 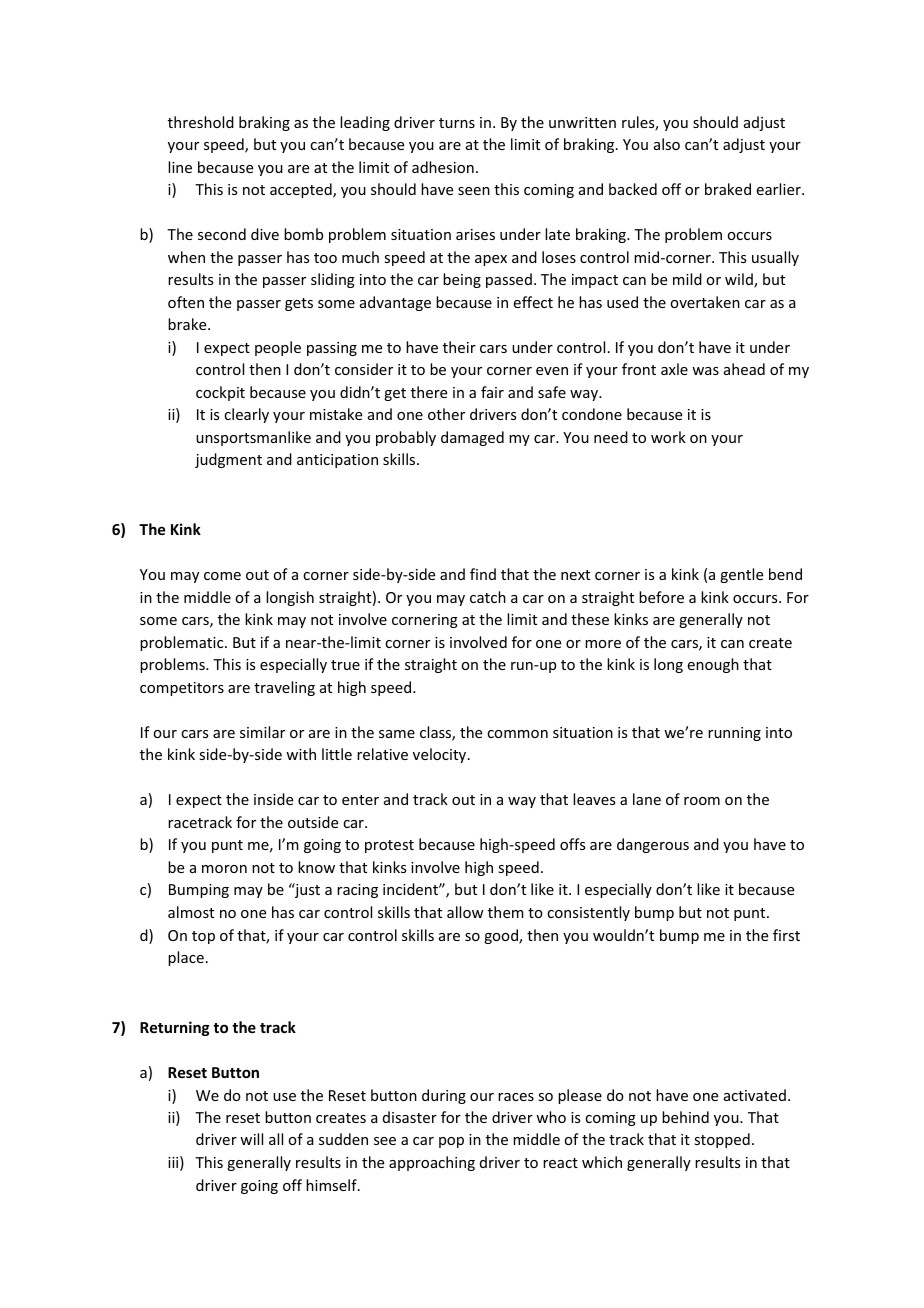 What do you see at coordinates (284, 688) in the image?
I see `traveling` at bounding box center [284, 688].
